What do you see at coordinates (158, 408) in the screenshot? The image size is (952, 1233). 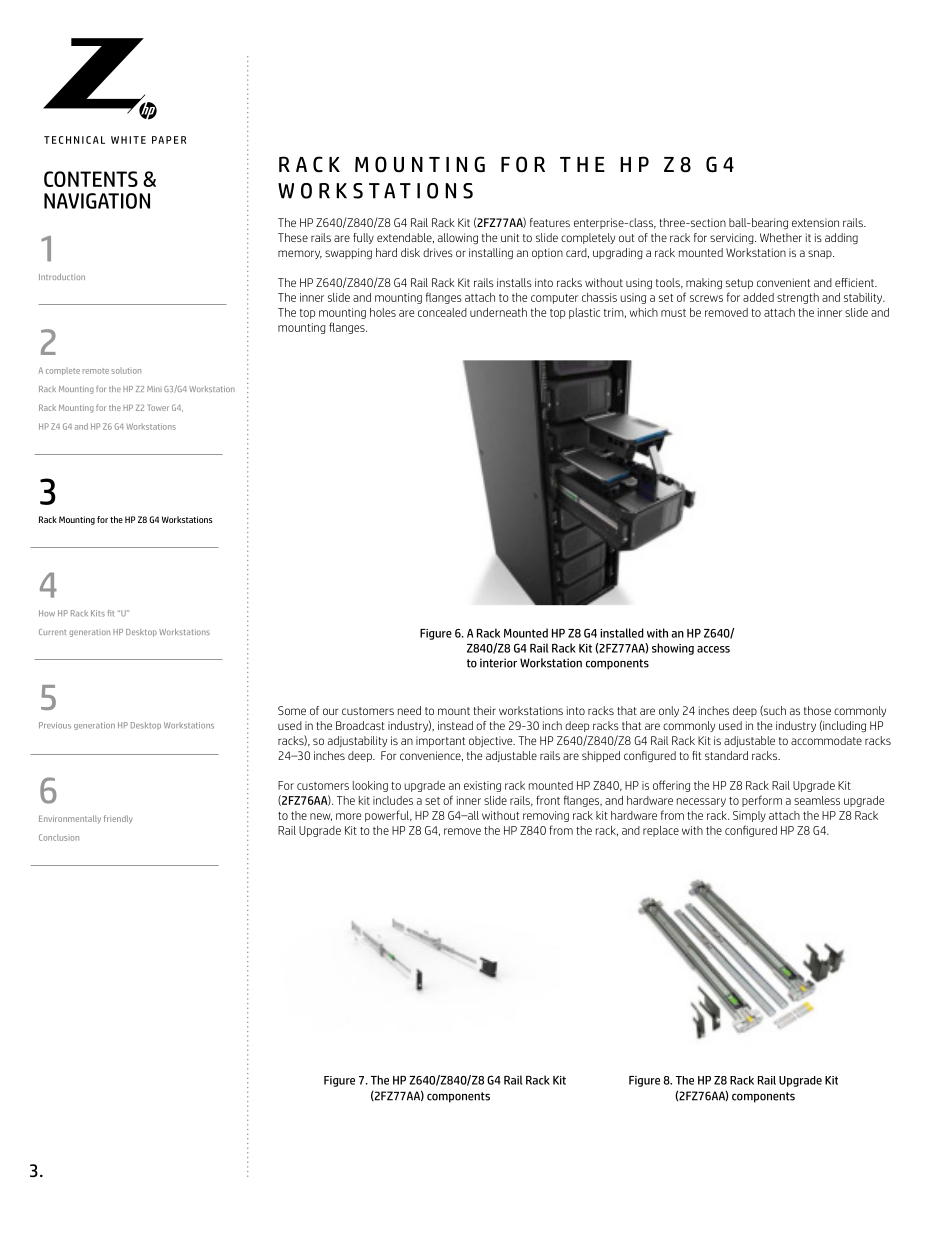 I see `Tower` at bounding box center [158, 408].
